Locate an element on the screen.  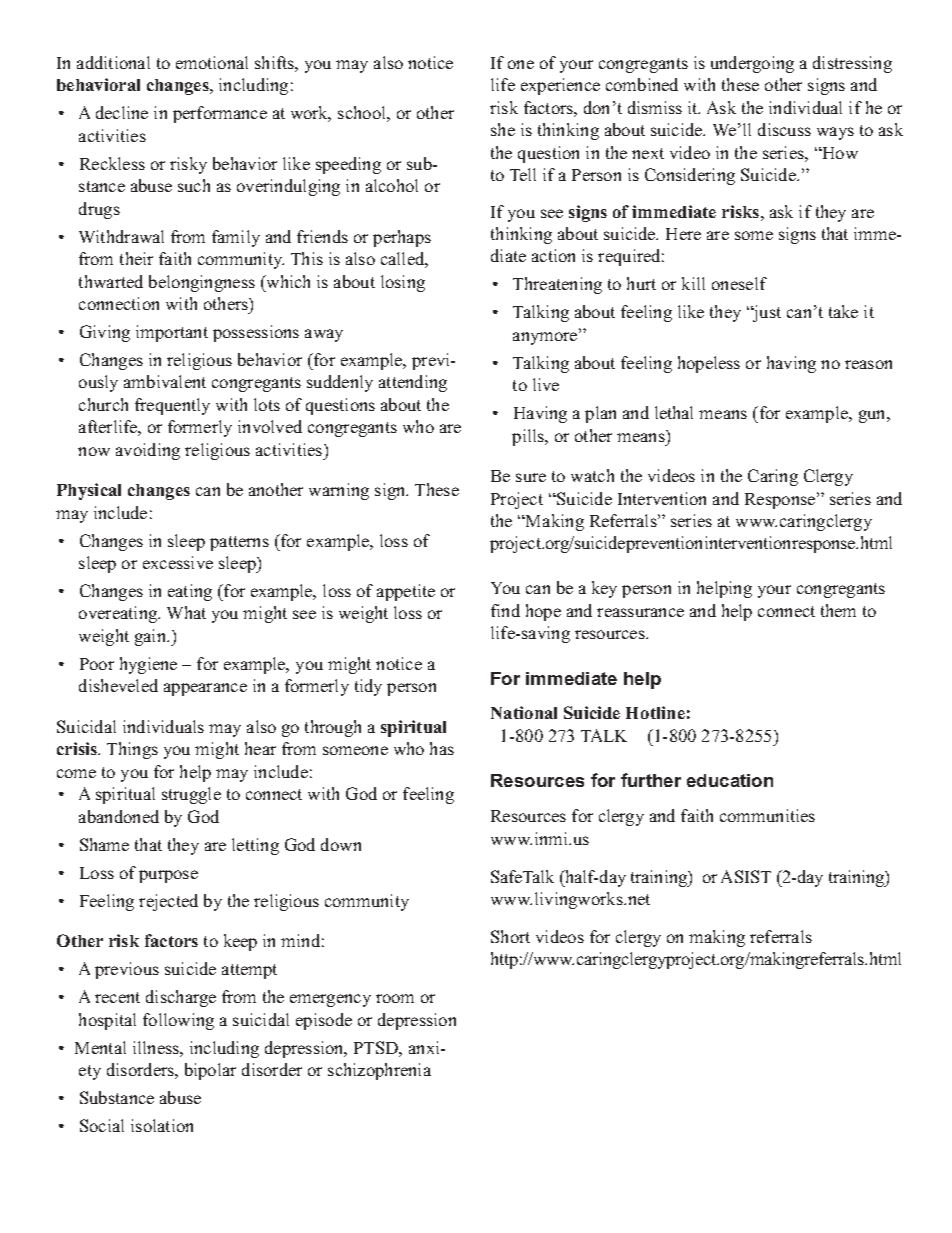
What is located at coordinates (186, 612).
